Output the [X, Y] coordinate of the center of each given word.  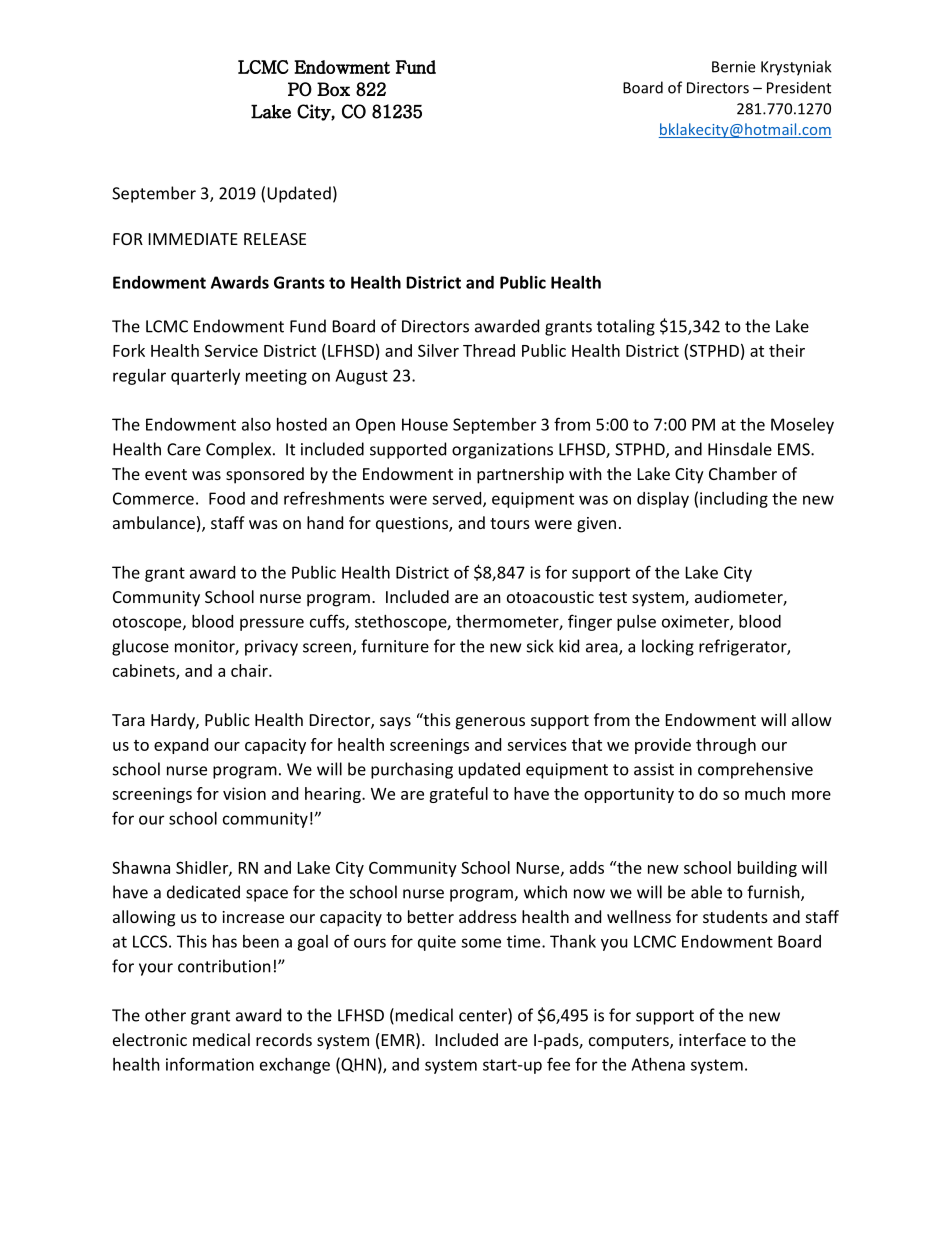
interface [712, 1039]
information [210, 1064]
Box [333, 89]
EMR [399, 1041]
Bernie [733, 67]
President [799, 87]
